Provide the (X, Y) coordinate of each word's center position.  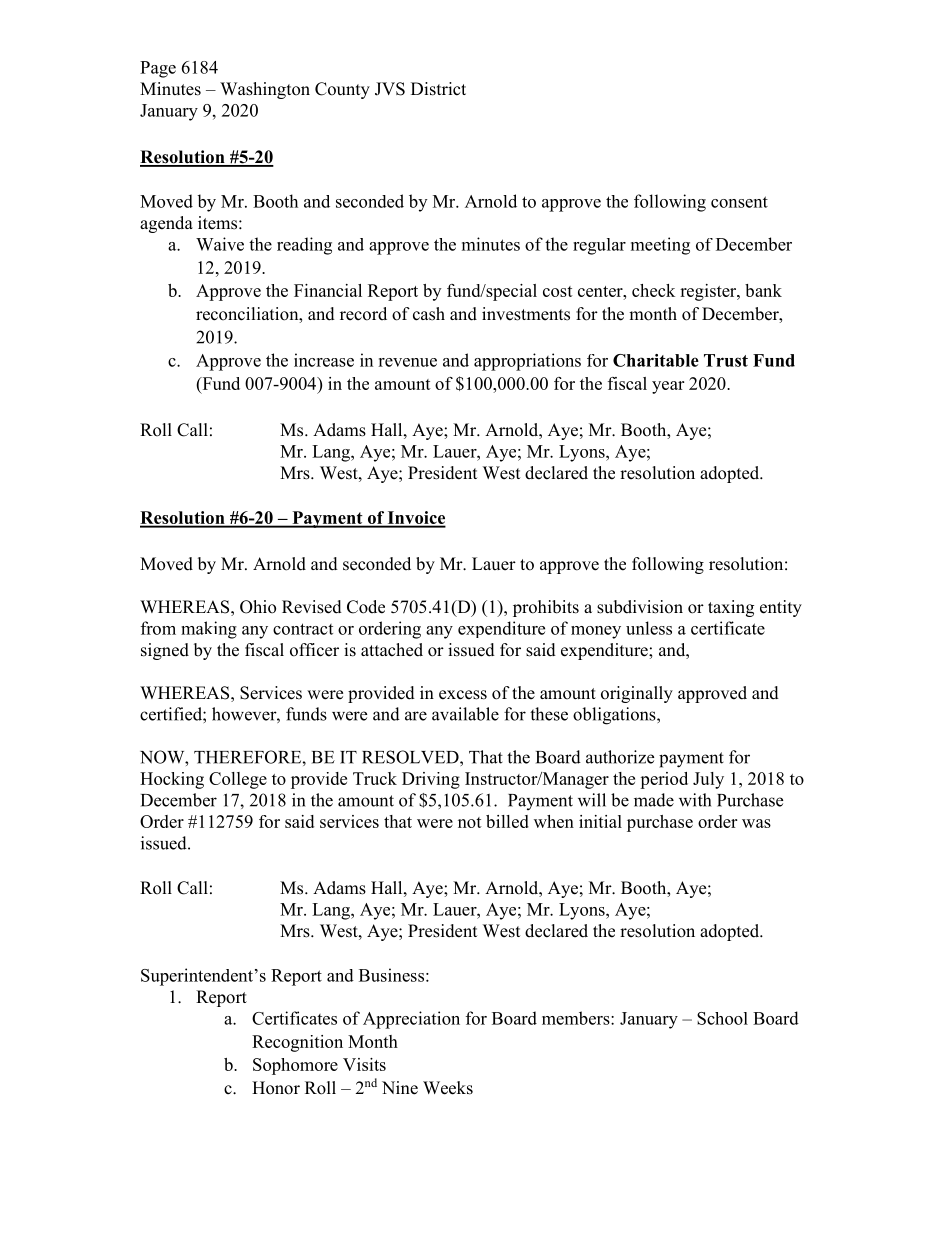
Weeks (448, 1088)
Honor (276, 1088)
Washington (265, 90)
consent (739, 202)
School (722, 1018)
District (438, 89)
